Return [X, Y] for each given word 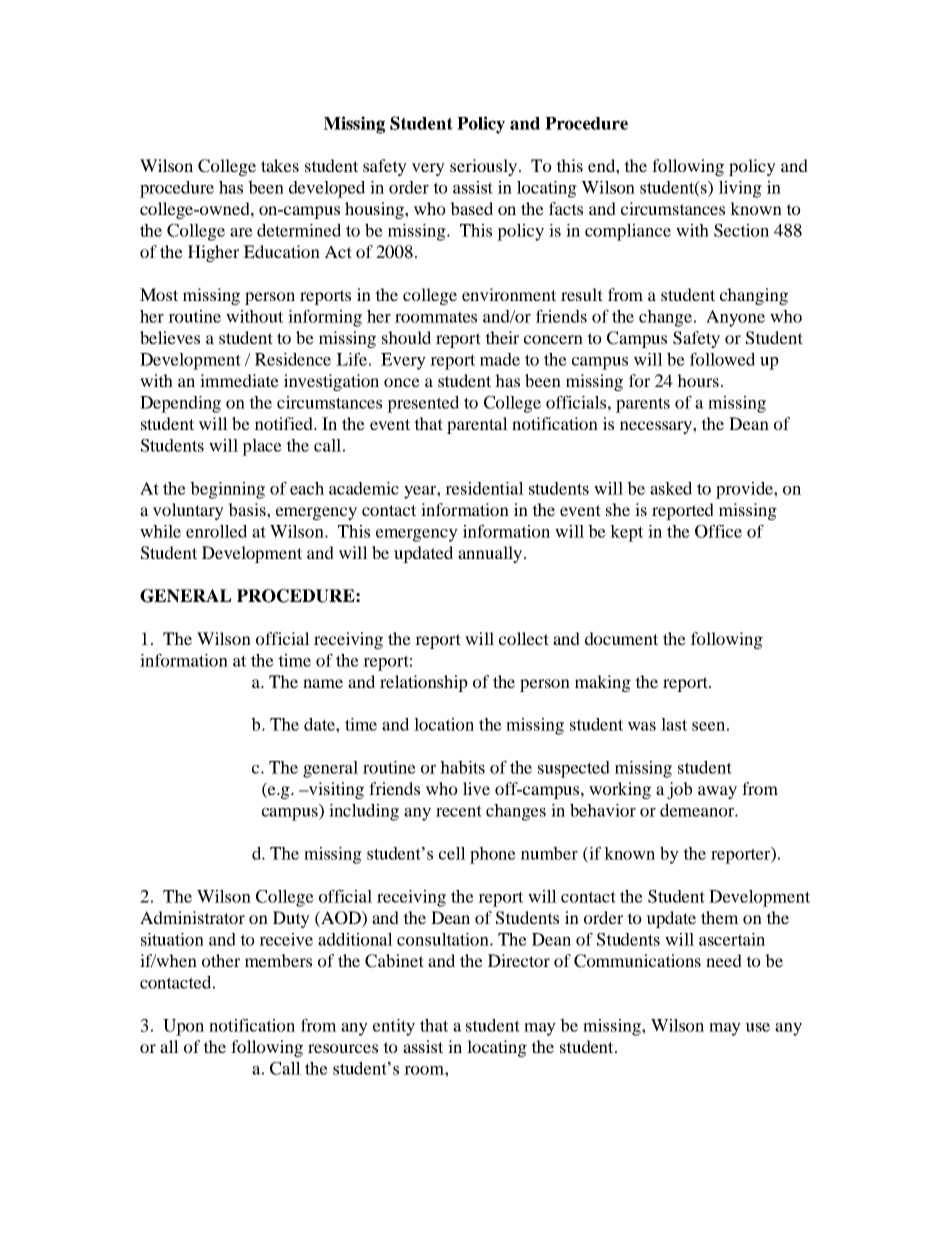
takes [280, 165]
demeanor [698, 810]
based [471, 208]
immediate [239, 380]
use [757, 1027]
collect [524, 638]
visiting [335, 790]
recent [459, 811]
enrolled [216, 531]
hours [698, 380]
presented [423, 404]
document [621, 638]
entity [394, 1027]
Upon [183, 1027]
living [740, 189]
